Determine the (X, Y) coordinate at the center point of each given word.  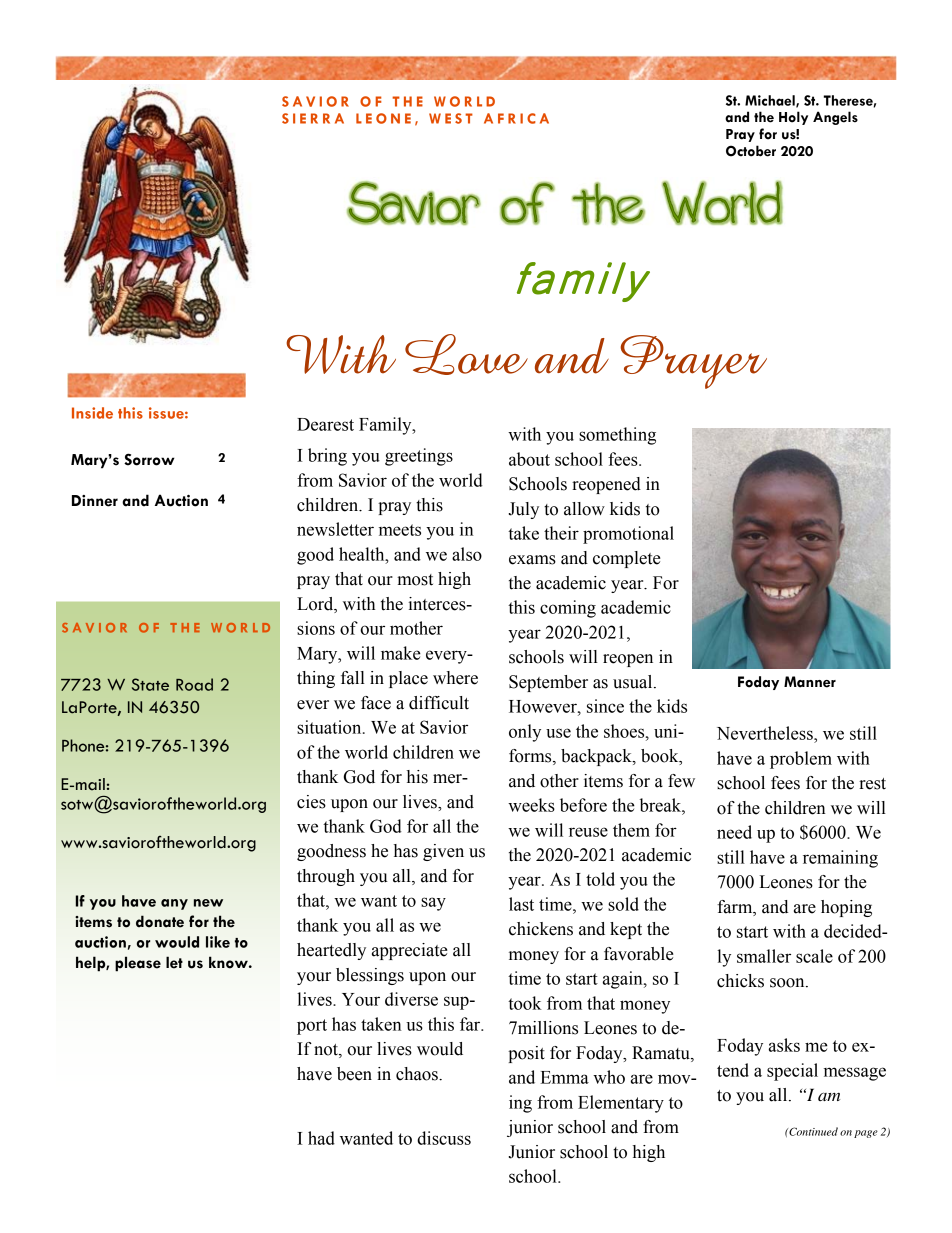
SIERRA (313, 118)
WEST (451, 118)
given (443, 852)
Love (466, 354)
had (321, 1138)
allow (584, 509)
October (751, 151)
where (455, 678)
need (734, 832)
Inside (92, 413)
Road (194, 684)
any (174, 904)
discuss (444, 1138)
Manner (810, 682)
